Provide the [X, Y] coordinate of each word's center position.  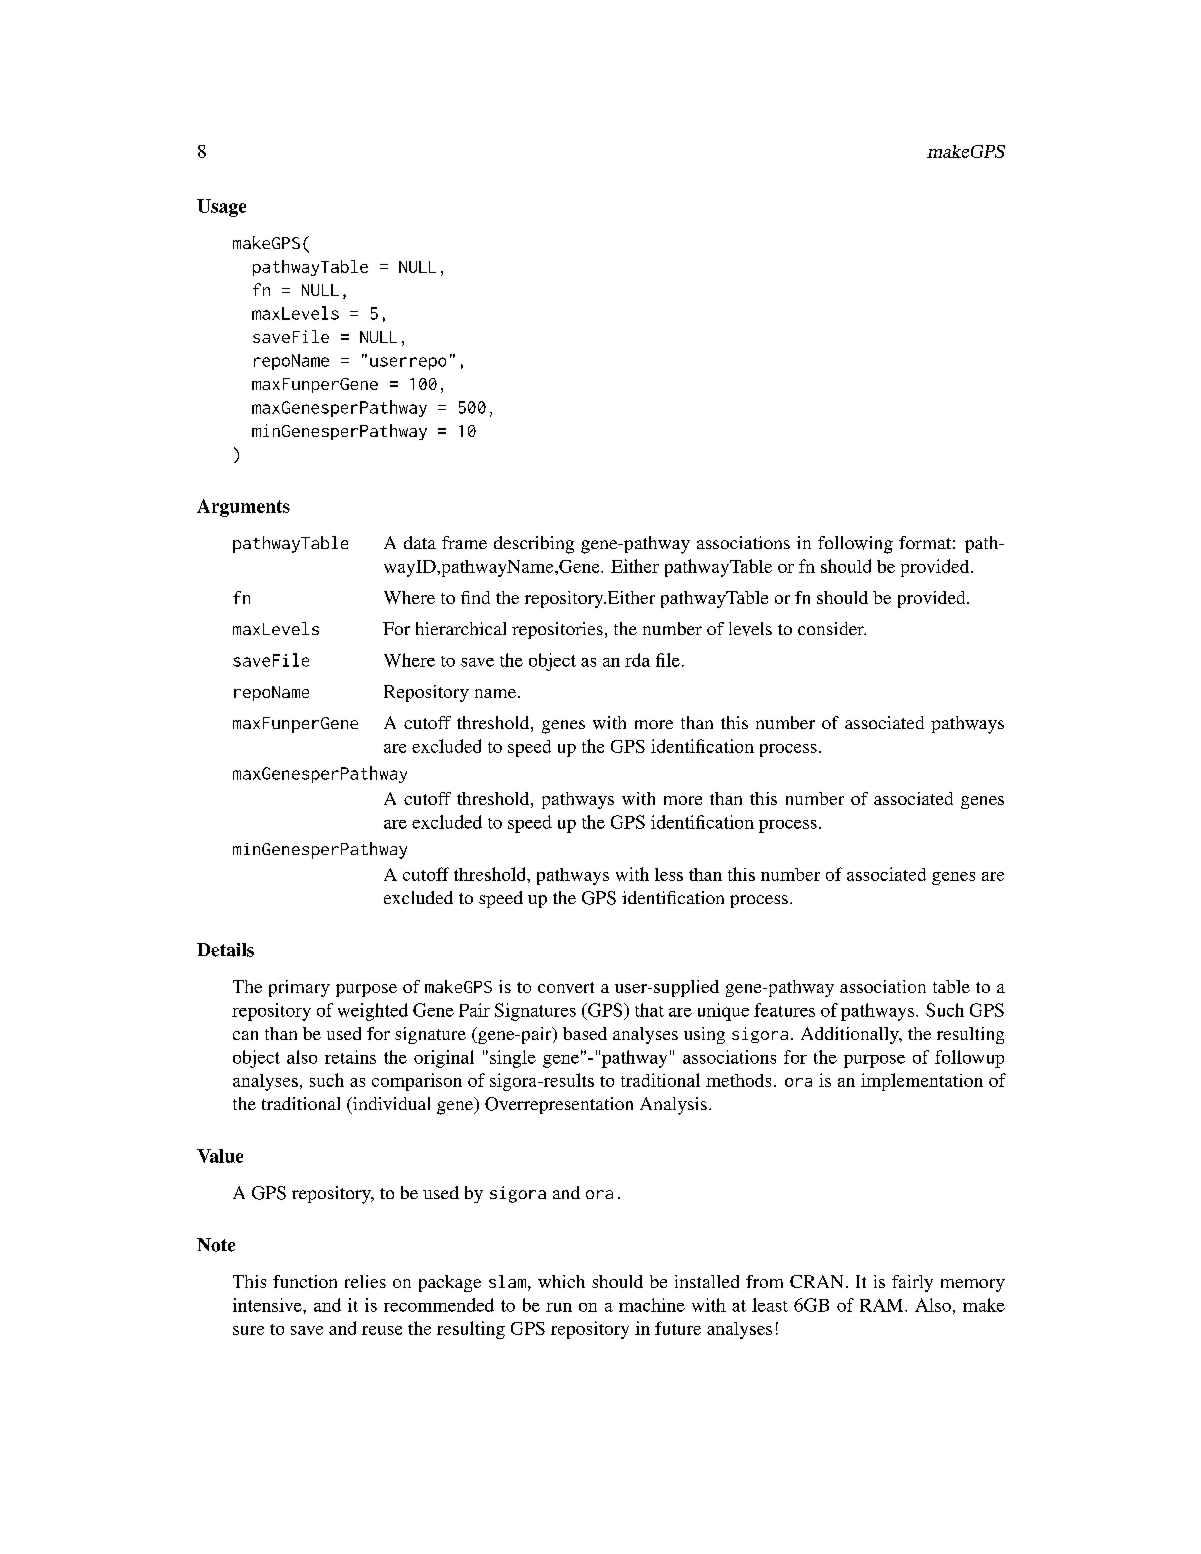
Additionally [851, 1035]
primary [299, 988]
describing [534, 545]
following [855, 545]
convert [566, 987]
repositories [557, 630]
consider [832, 628]
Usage [221, 208]
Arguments [243, 508]
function [305, 1281]
